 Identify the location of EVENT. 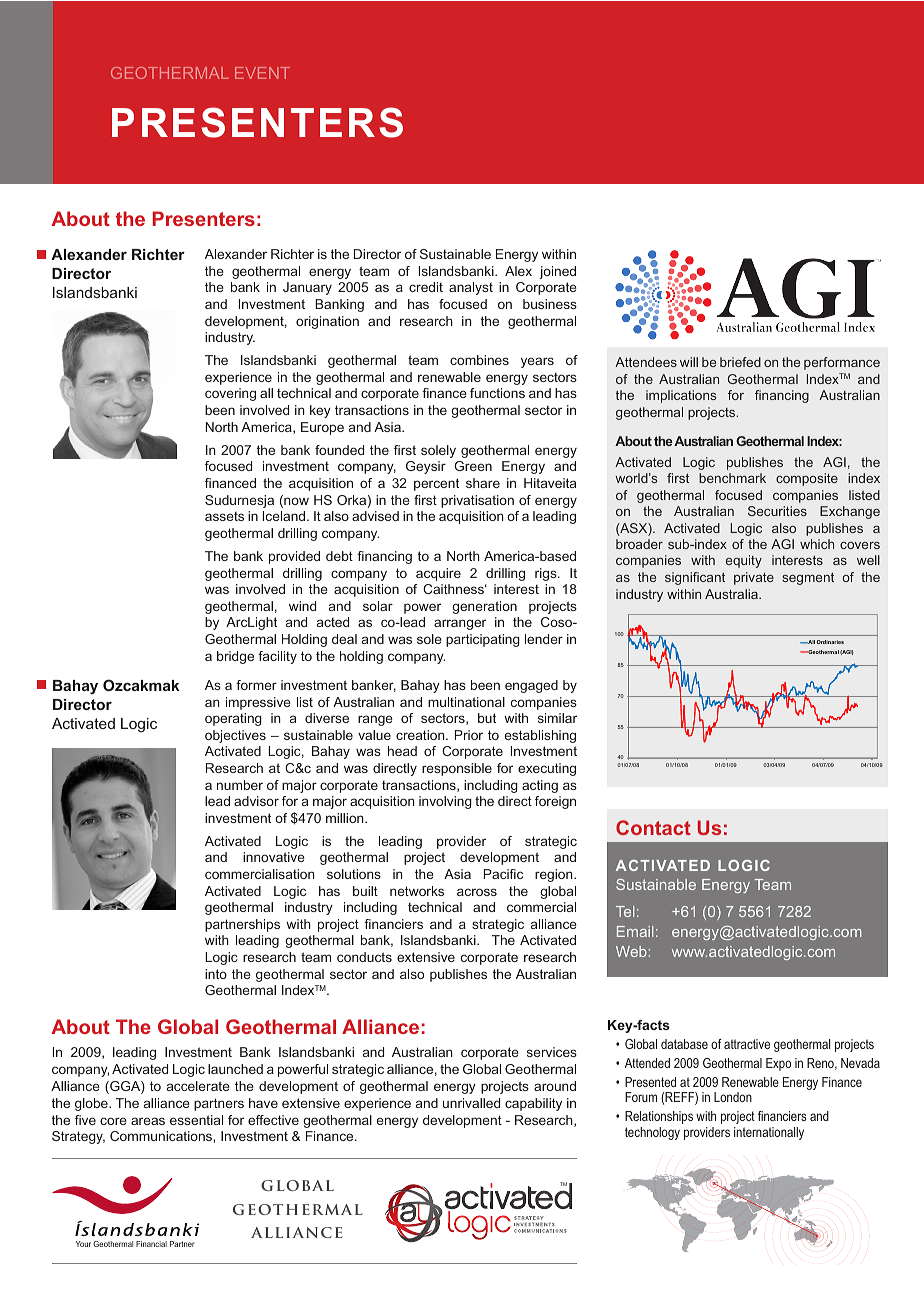
(262, 73).
